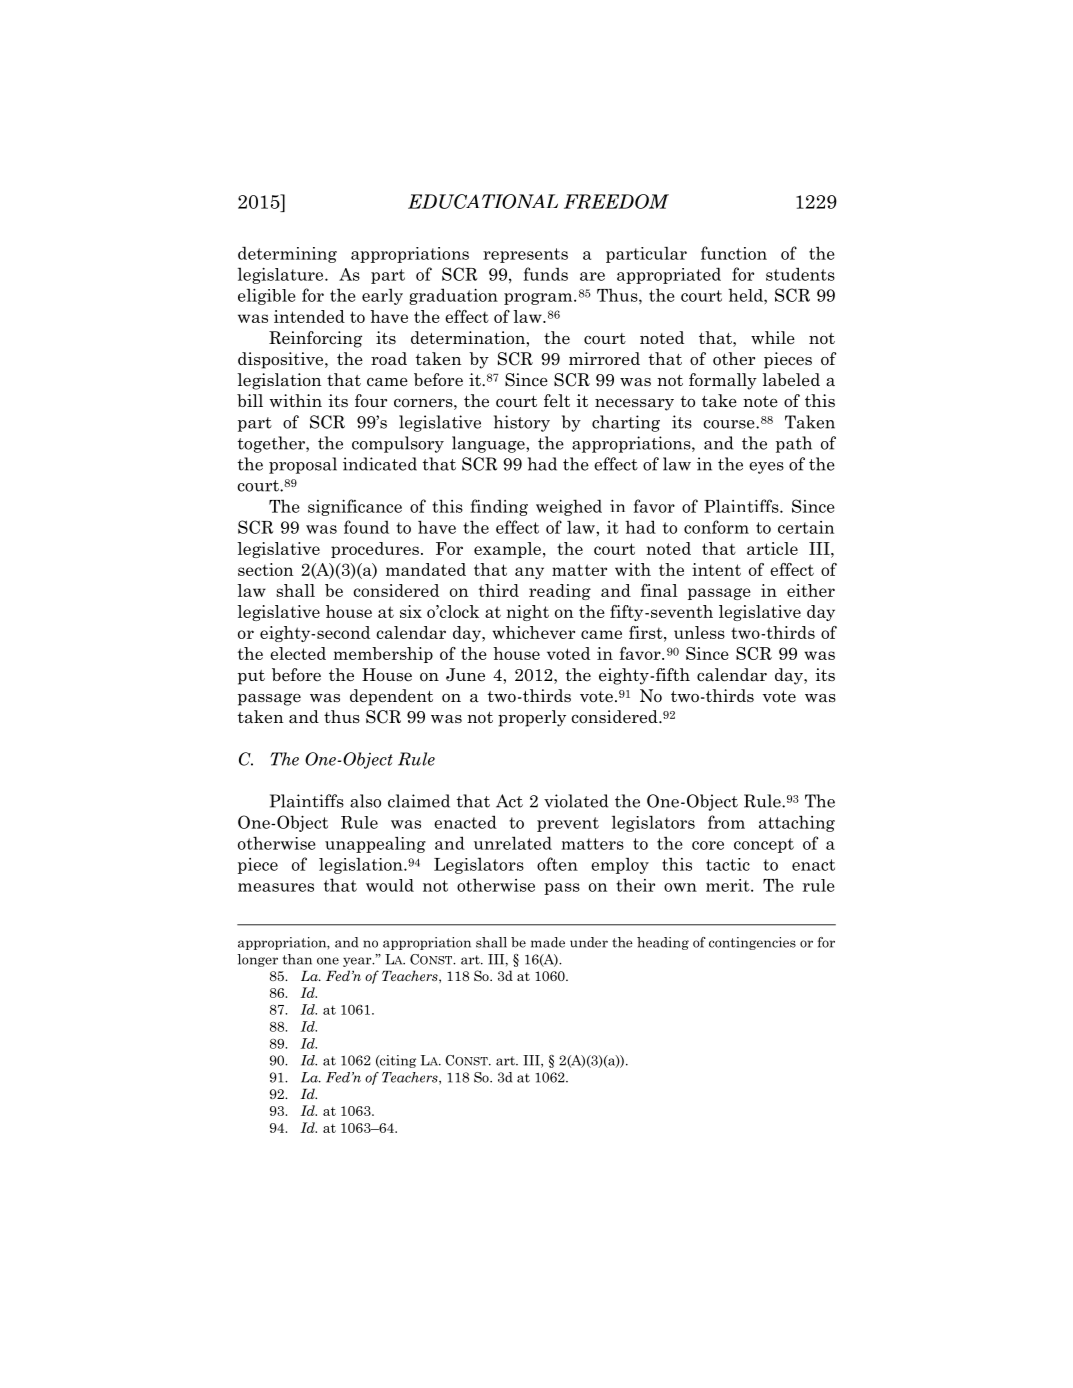 Image resolution: width=1073 pixels, height=1388 pixels. What do you see at coordinates (287, 254) in the screenshot?
I see `determining` at bounding box center [287, 254].
